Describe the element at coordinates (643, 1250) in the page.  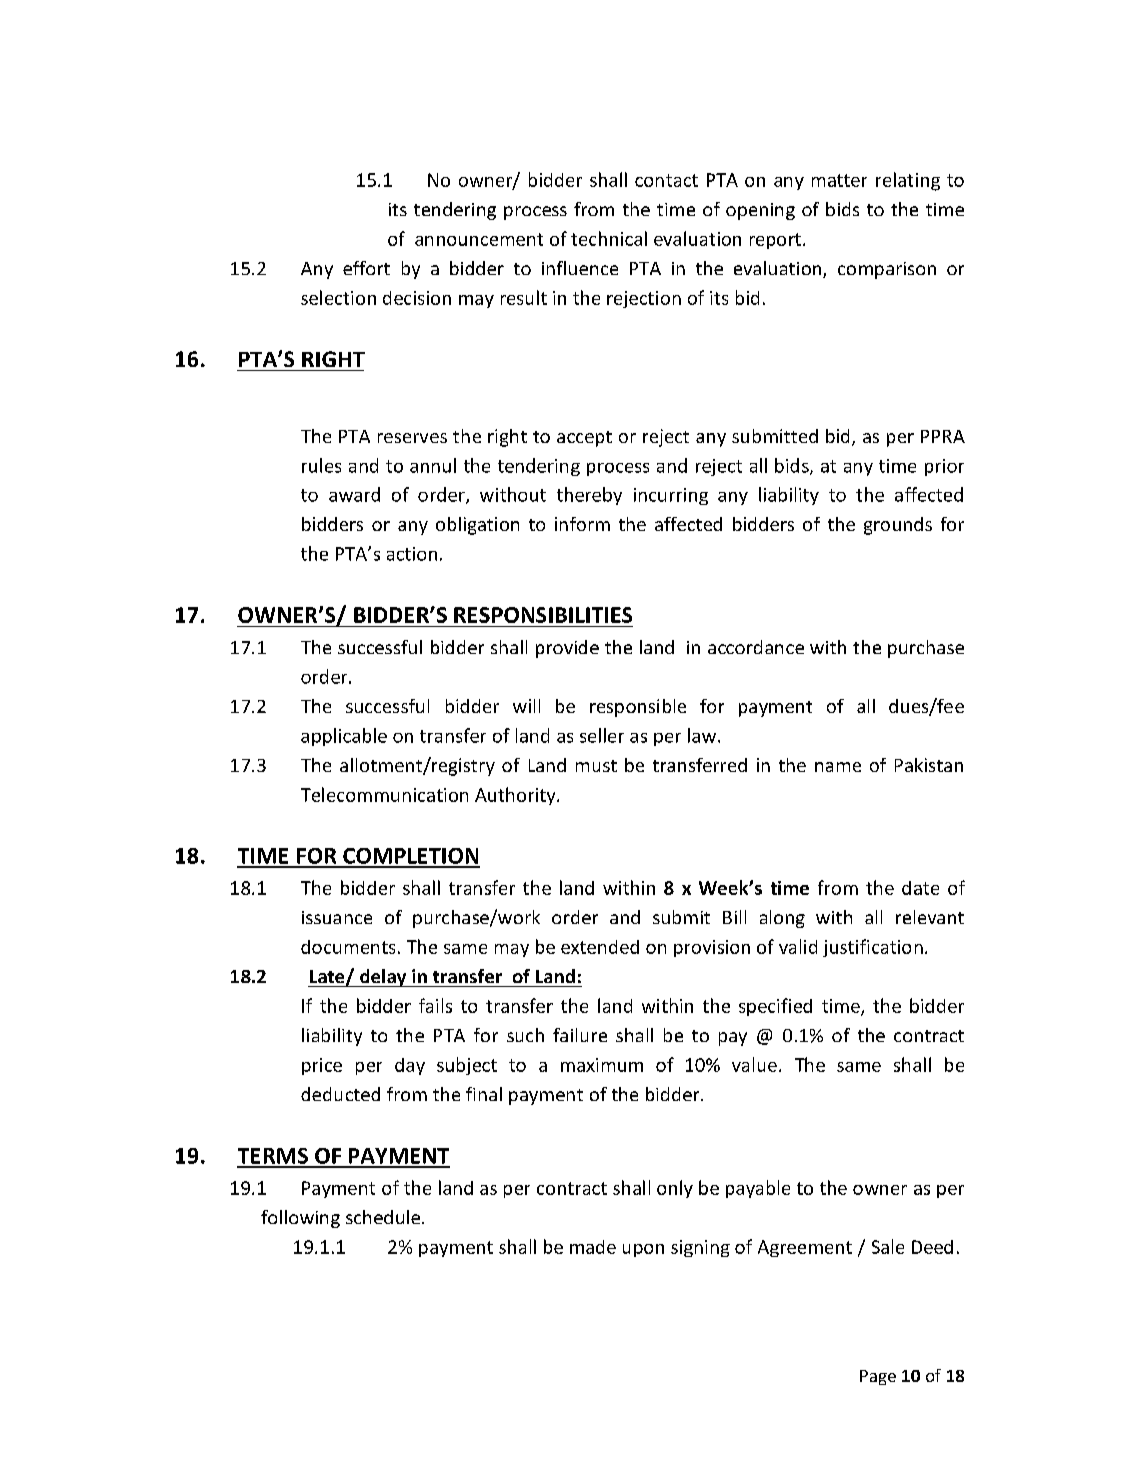
I see `upon` at that location.
